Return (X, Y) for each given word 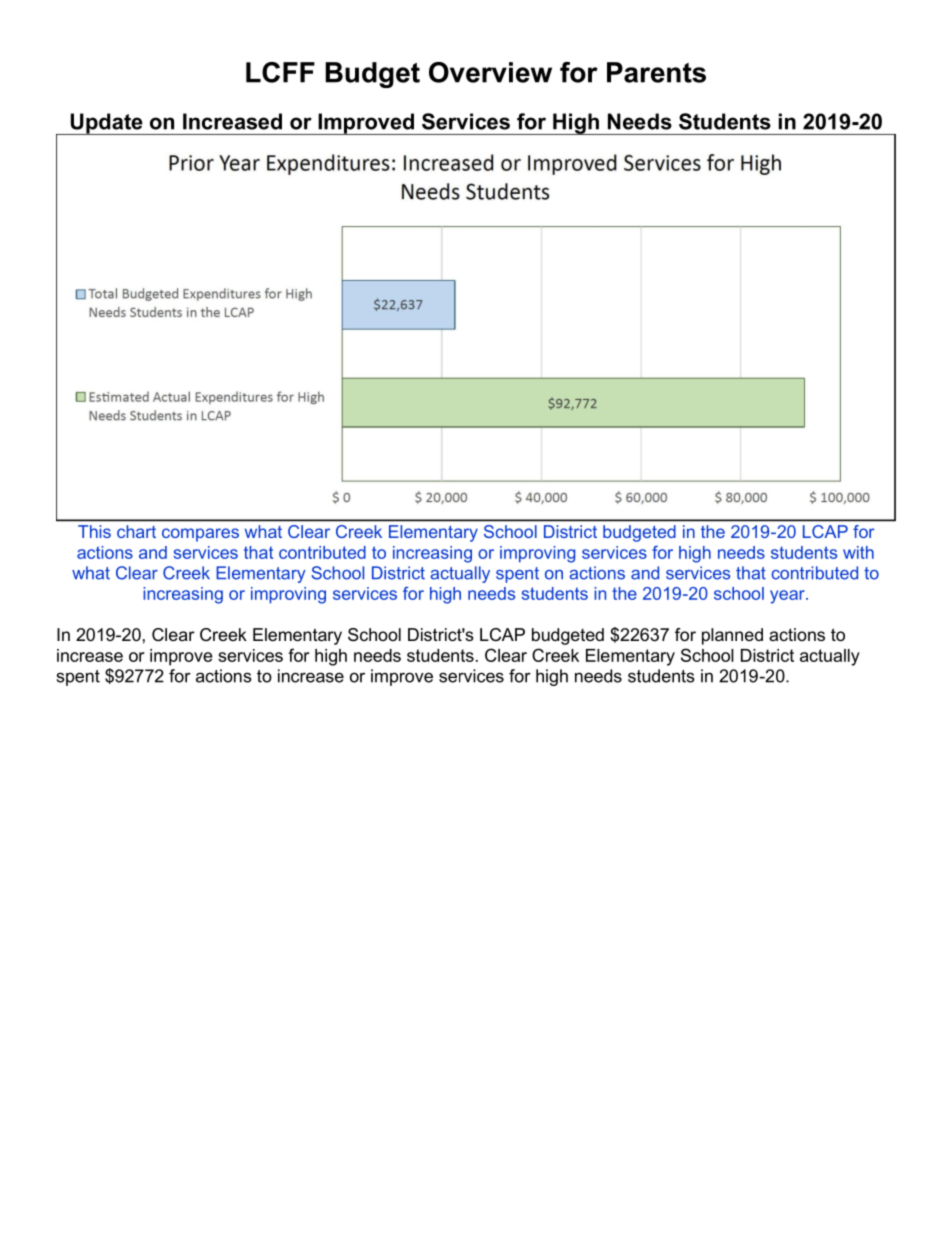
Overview (490, 72)
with (858, 552)
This (94, 531)
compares (200, 535)
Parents (656, 72)
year (788, 597)
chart (136, 531)
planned (732, 636)
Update (106, 124)
